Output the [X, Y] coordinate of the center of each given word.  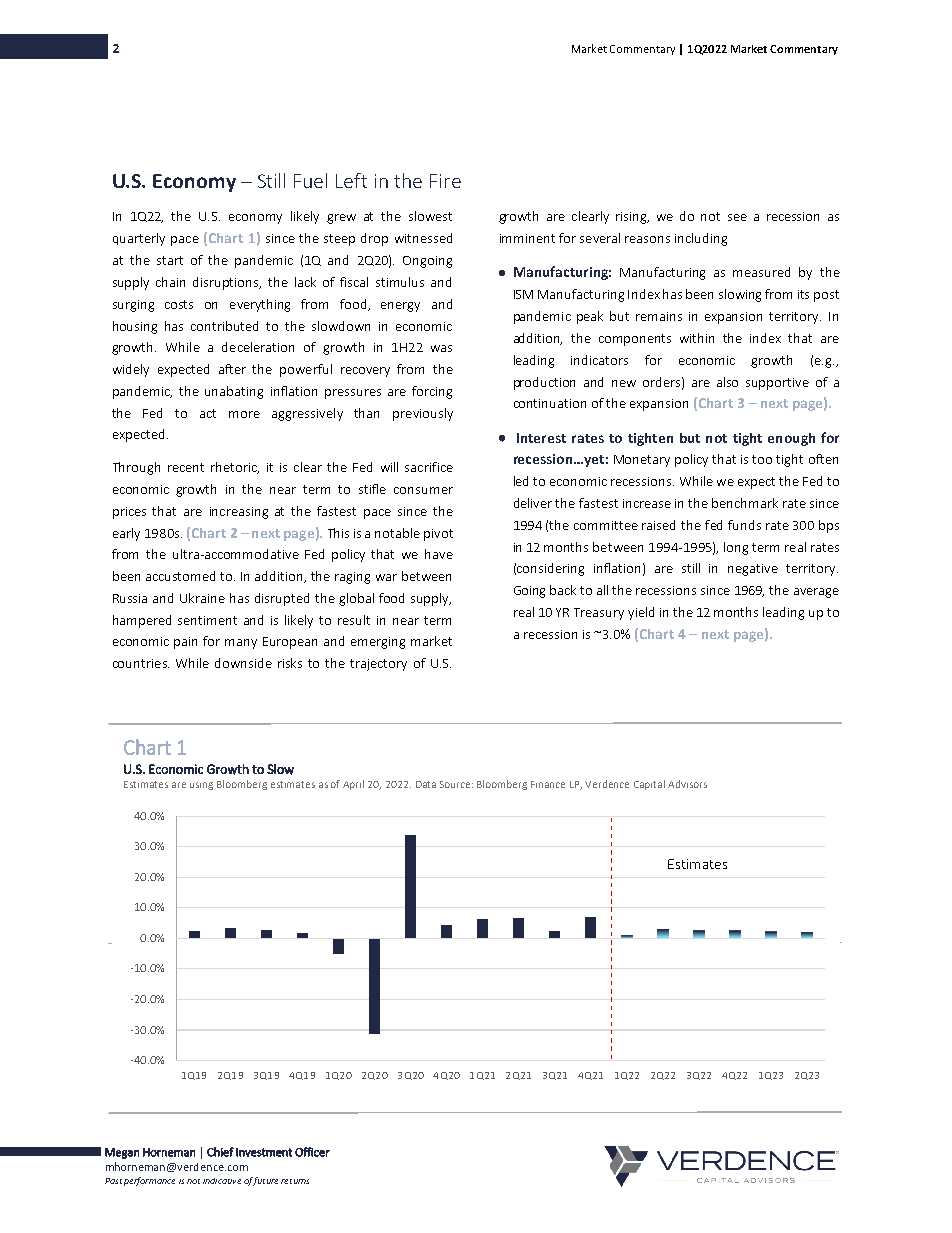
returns [295, 1181]
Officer [312, 1152]
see [737, 217]
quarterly [139, 239]
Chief [220, 1152]
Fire [445, 181]
